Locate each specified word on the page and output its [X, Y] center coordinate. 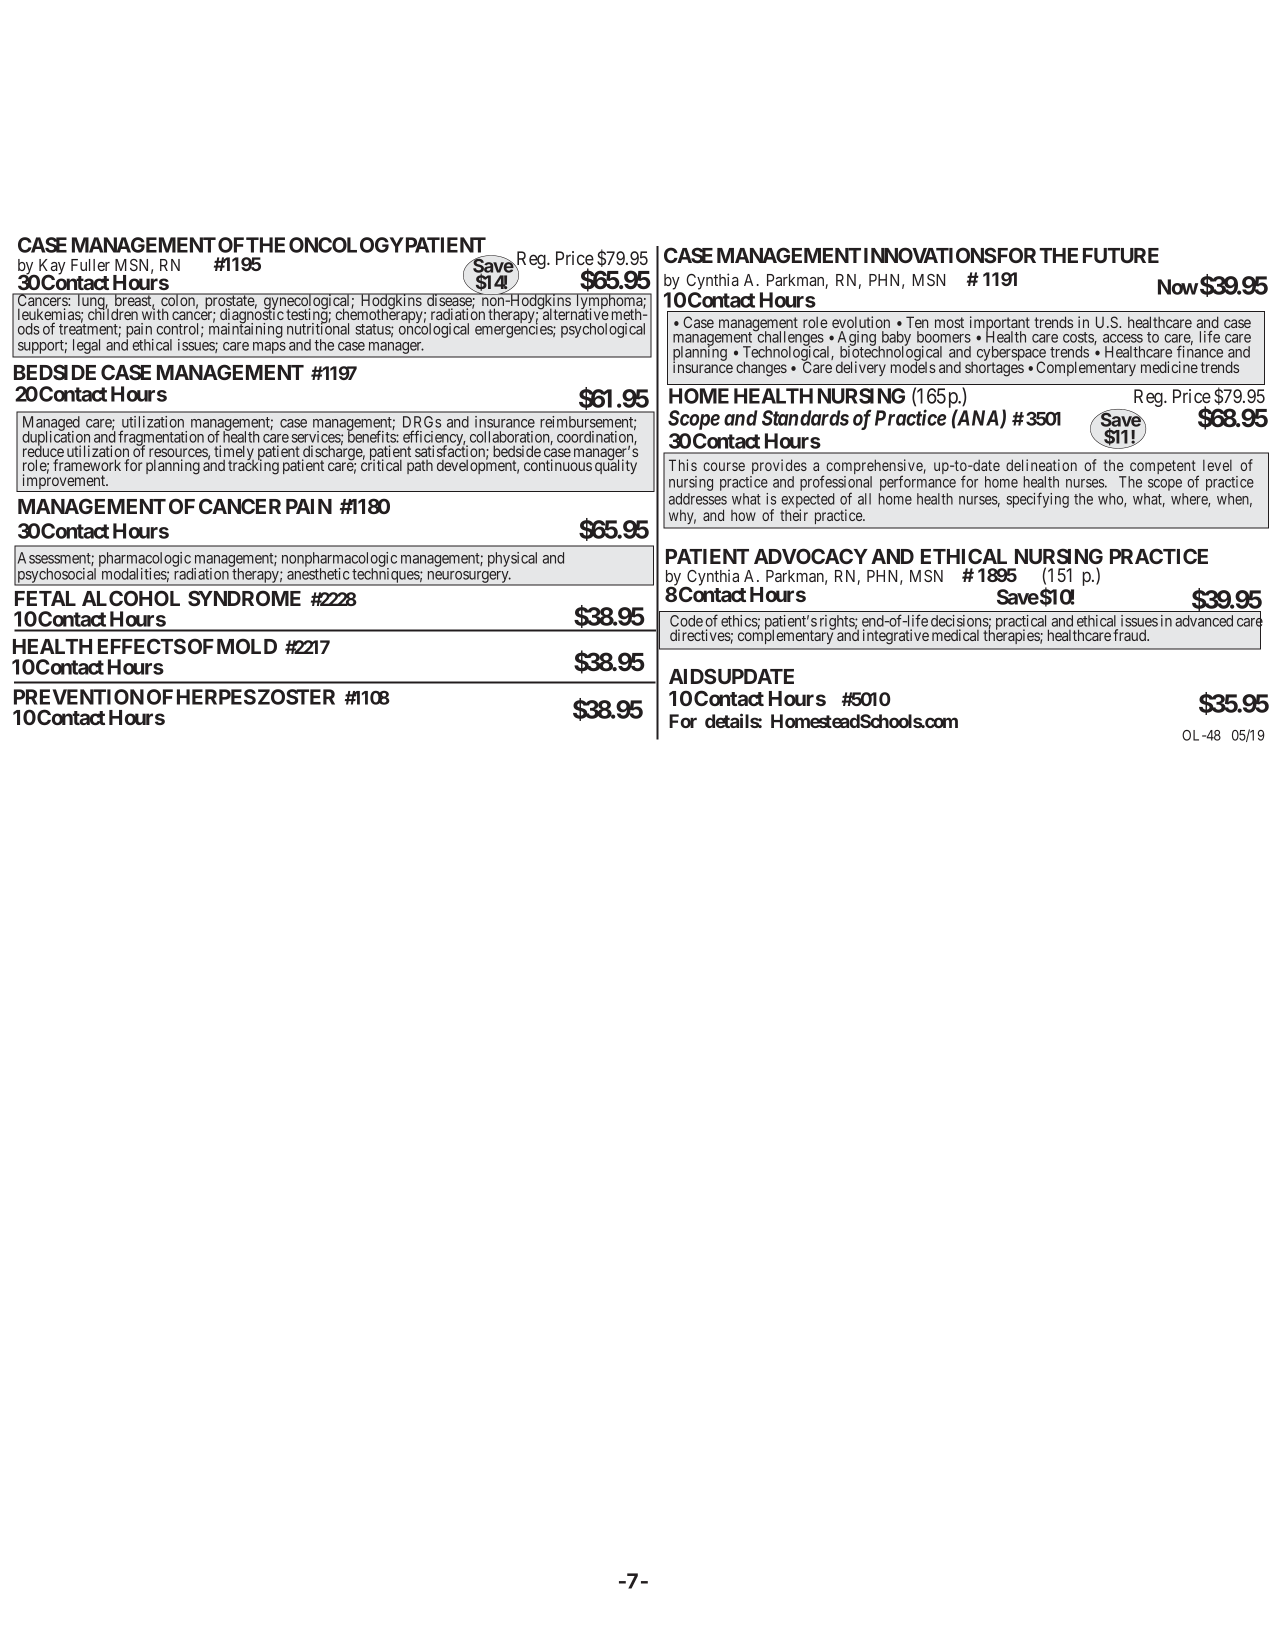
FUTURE [1121, 255]
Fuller [90, 265]
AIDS [692, 676]
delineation [1041, 465]
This [683, 465]
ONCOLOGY [346, 245]
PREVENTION [79, 697]
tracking [253, 466]
